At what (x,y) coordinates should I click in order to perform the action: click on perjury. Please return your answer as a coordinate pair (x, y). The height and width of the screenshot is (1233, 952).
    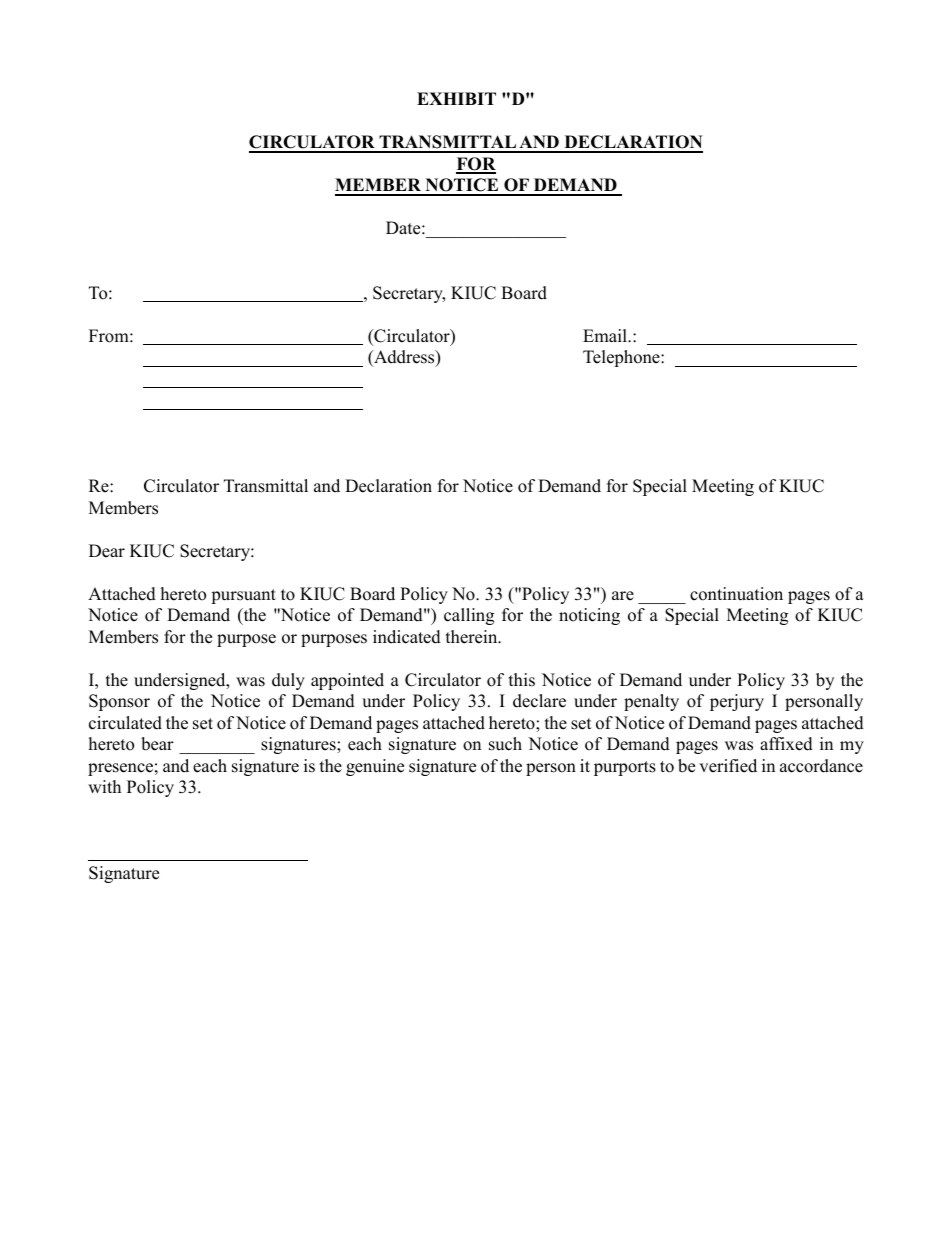
    Looking at the image, I should click on (737, 702).
